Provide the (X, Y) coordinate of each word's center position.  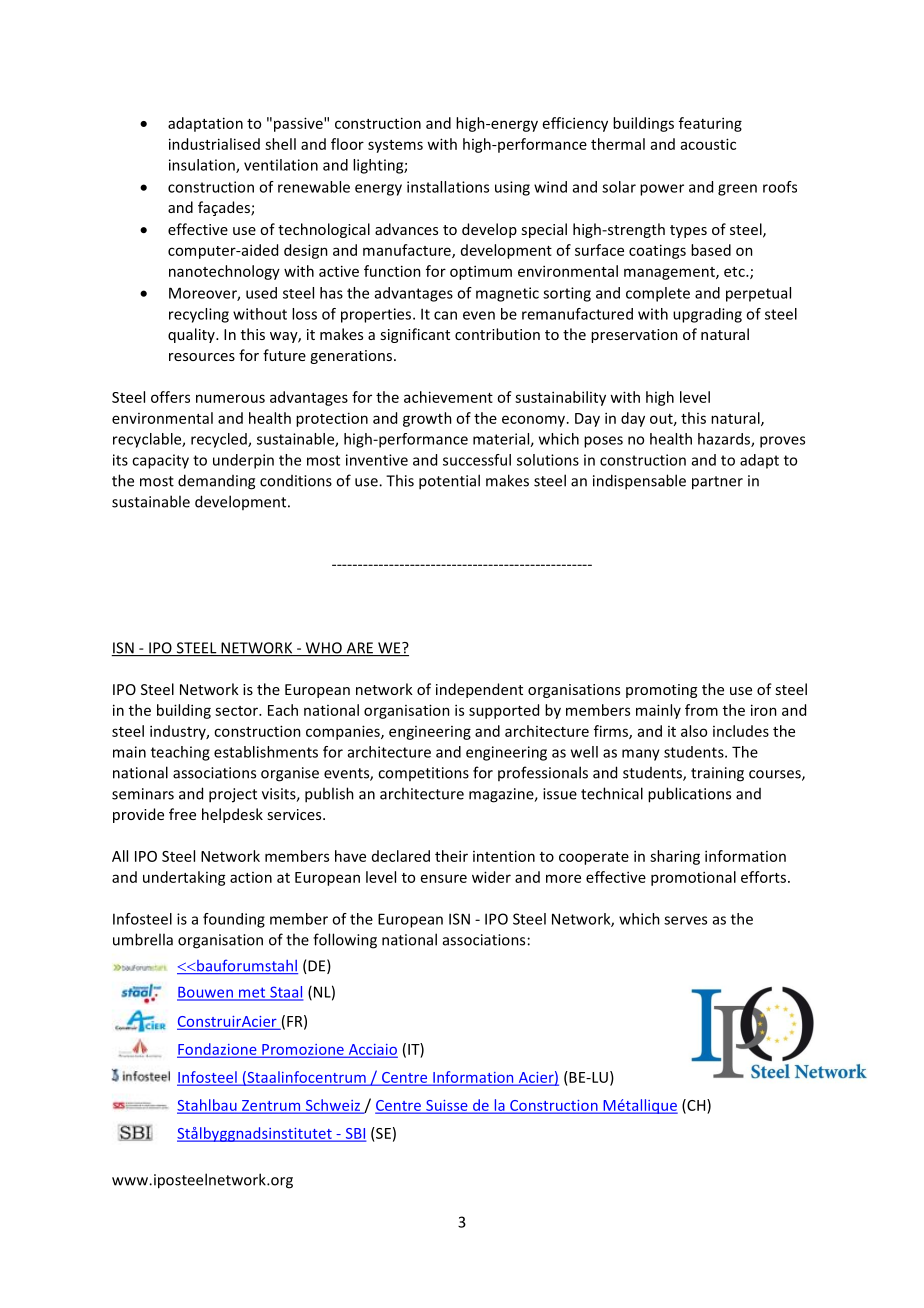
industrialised (214, 144)
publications (689, 795)
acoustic (708, 144)
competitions (423, 774)
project (233, 795)
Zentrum (271, 1106)
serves (685, 920)
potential (449, 482)
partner (717, 483)
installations (448, 187)
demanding (216, 482)
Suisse (447, 1106)
